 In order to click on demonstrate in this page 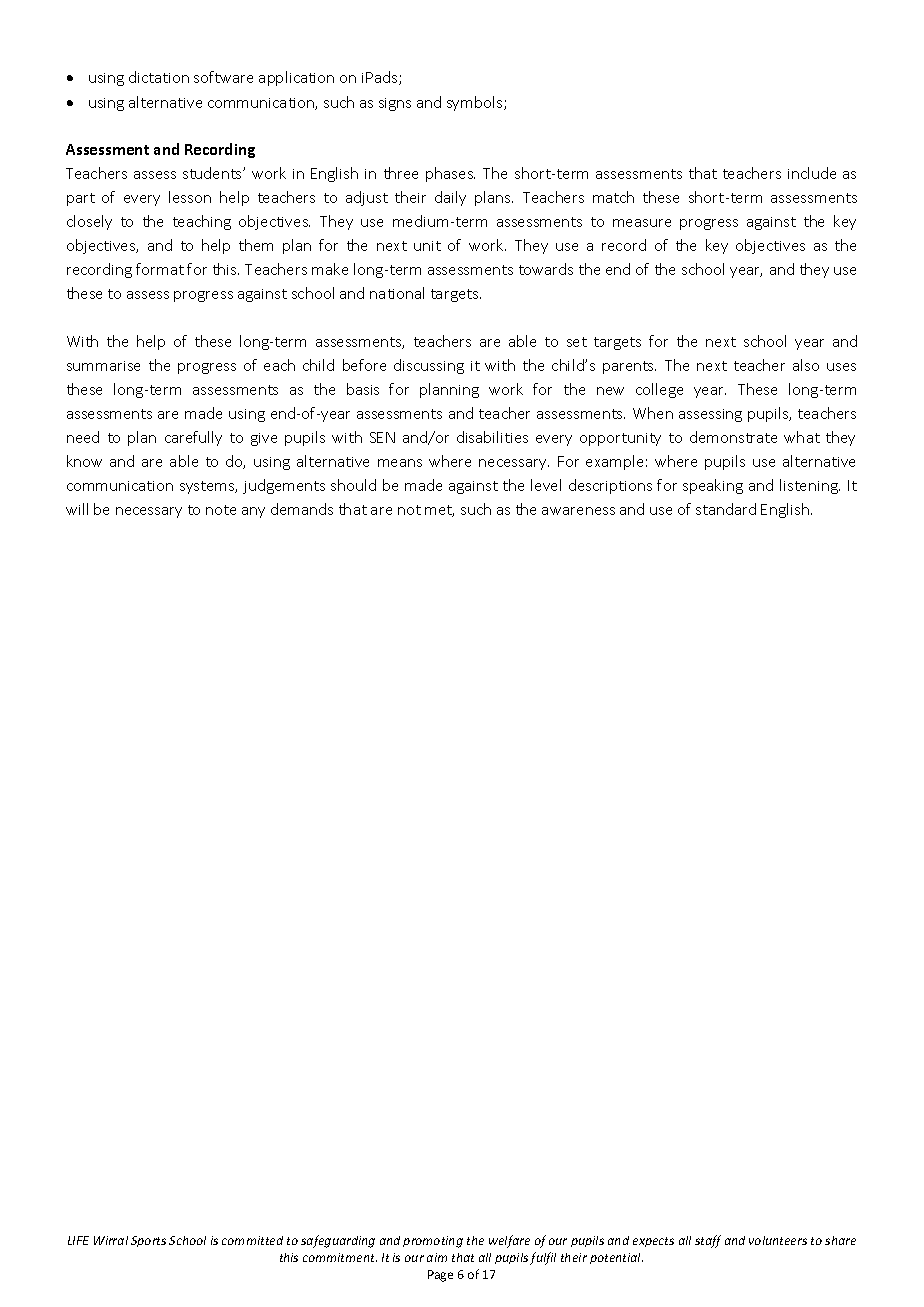, I will do `click(733, 437)`.
